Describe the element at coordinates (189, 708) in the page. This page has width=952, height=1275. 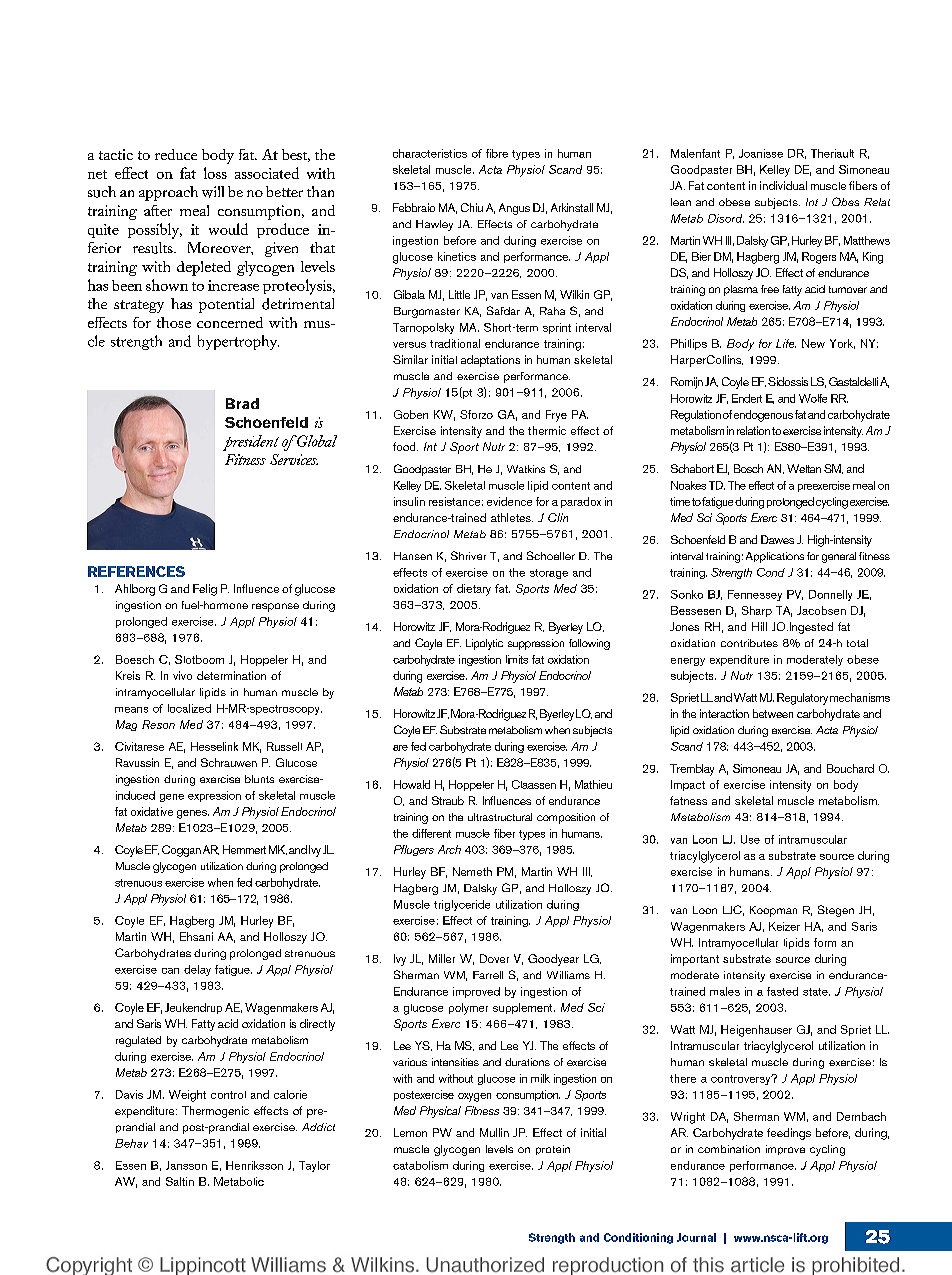
I see `localized` at that location.
